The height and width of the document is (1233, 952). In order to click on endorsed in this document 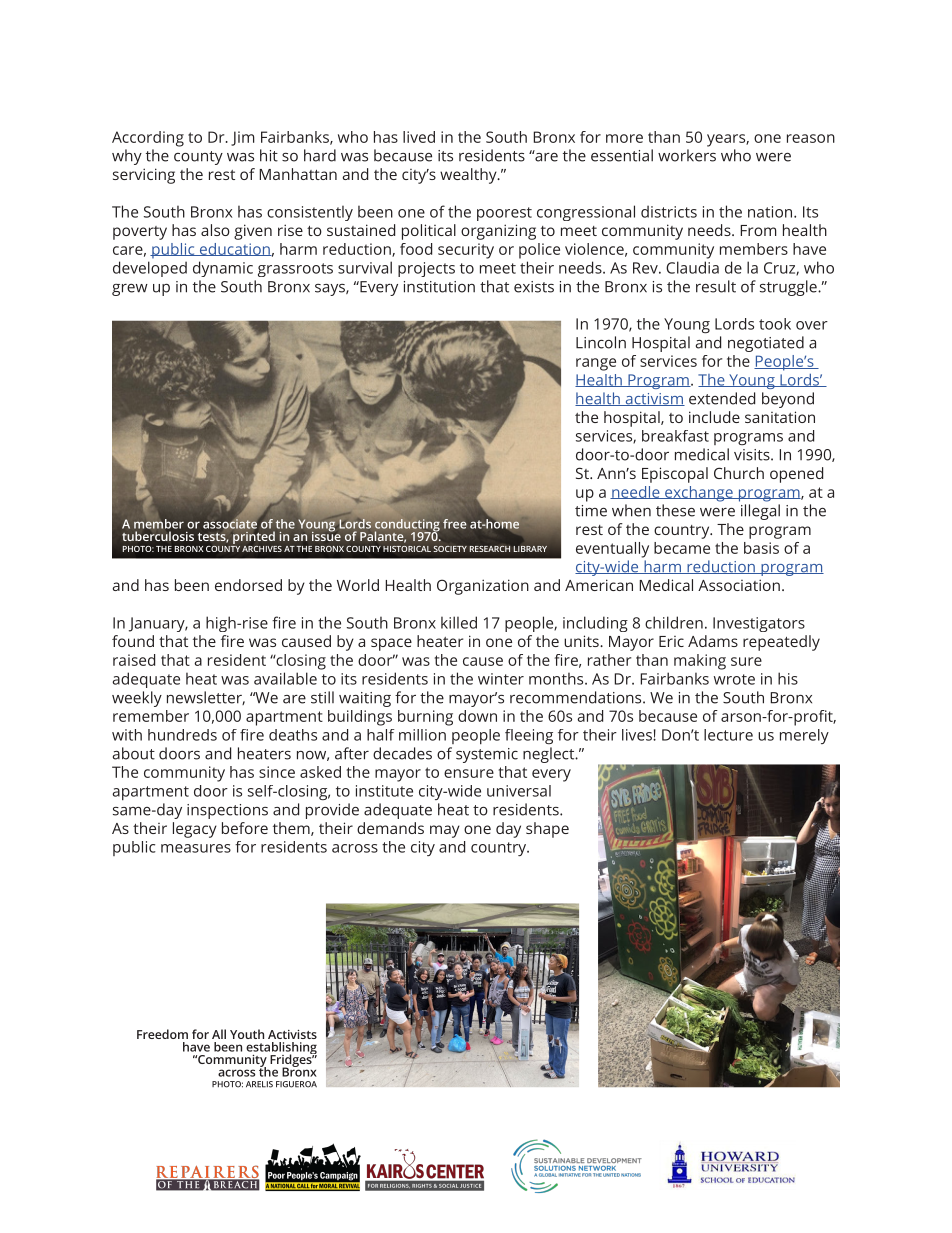, I will do `click(248, 585)`.
